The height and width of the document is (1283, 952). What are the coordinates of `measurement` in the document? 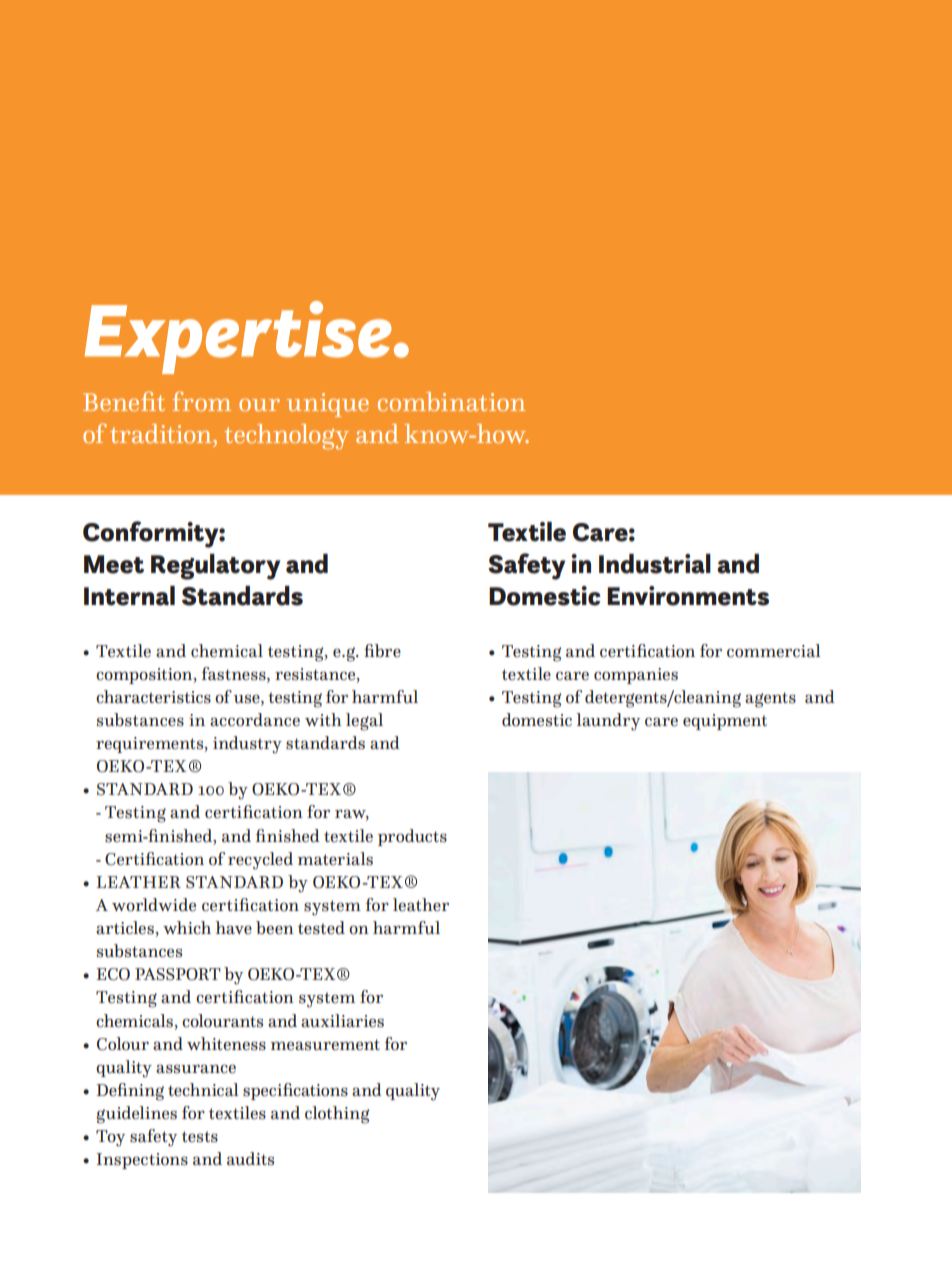 It's located at (325, 1045).
